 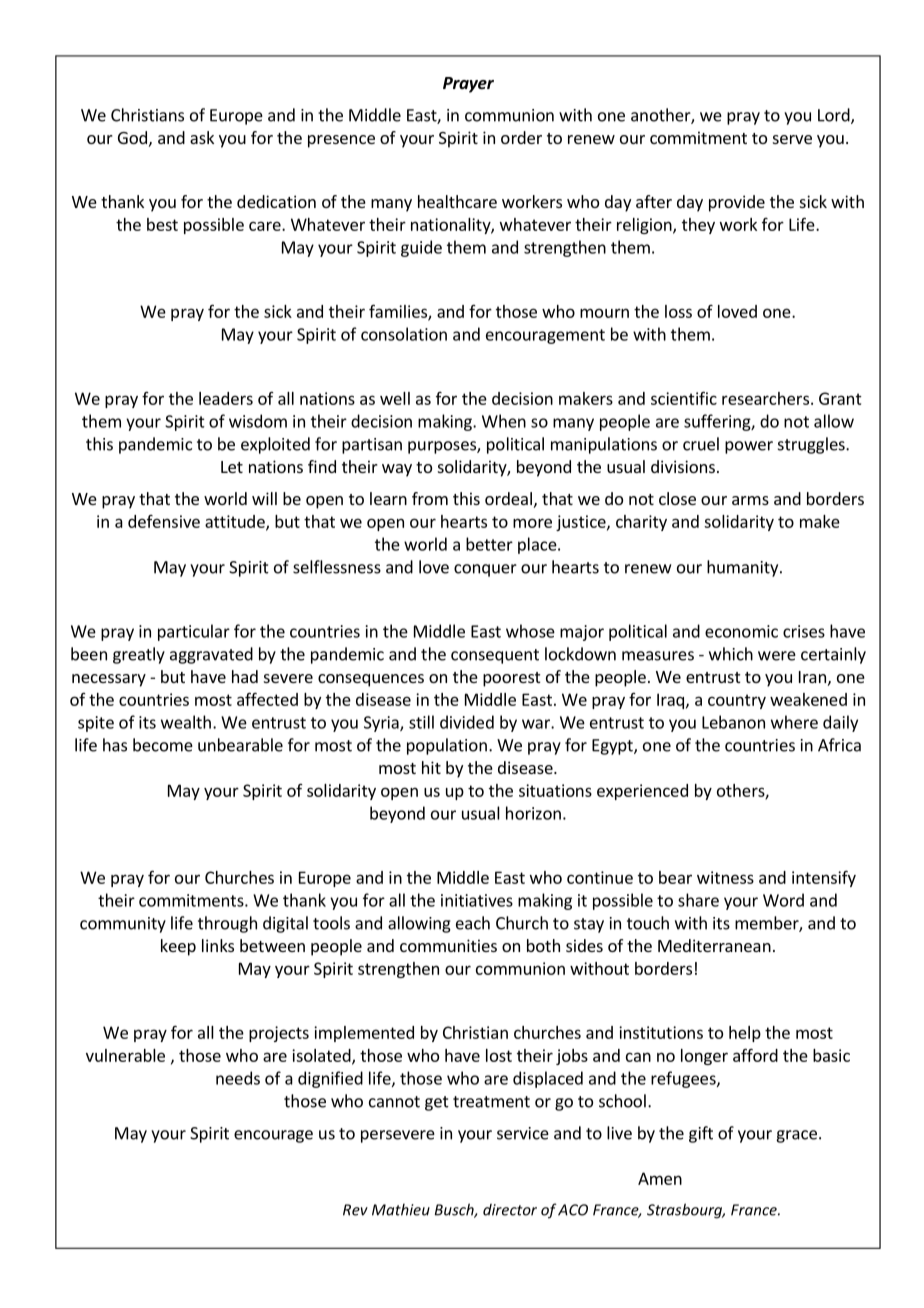 I want to click on defensive, so click(x=164, y=521).
